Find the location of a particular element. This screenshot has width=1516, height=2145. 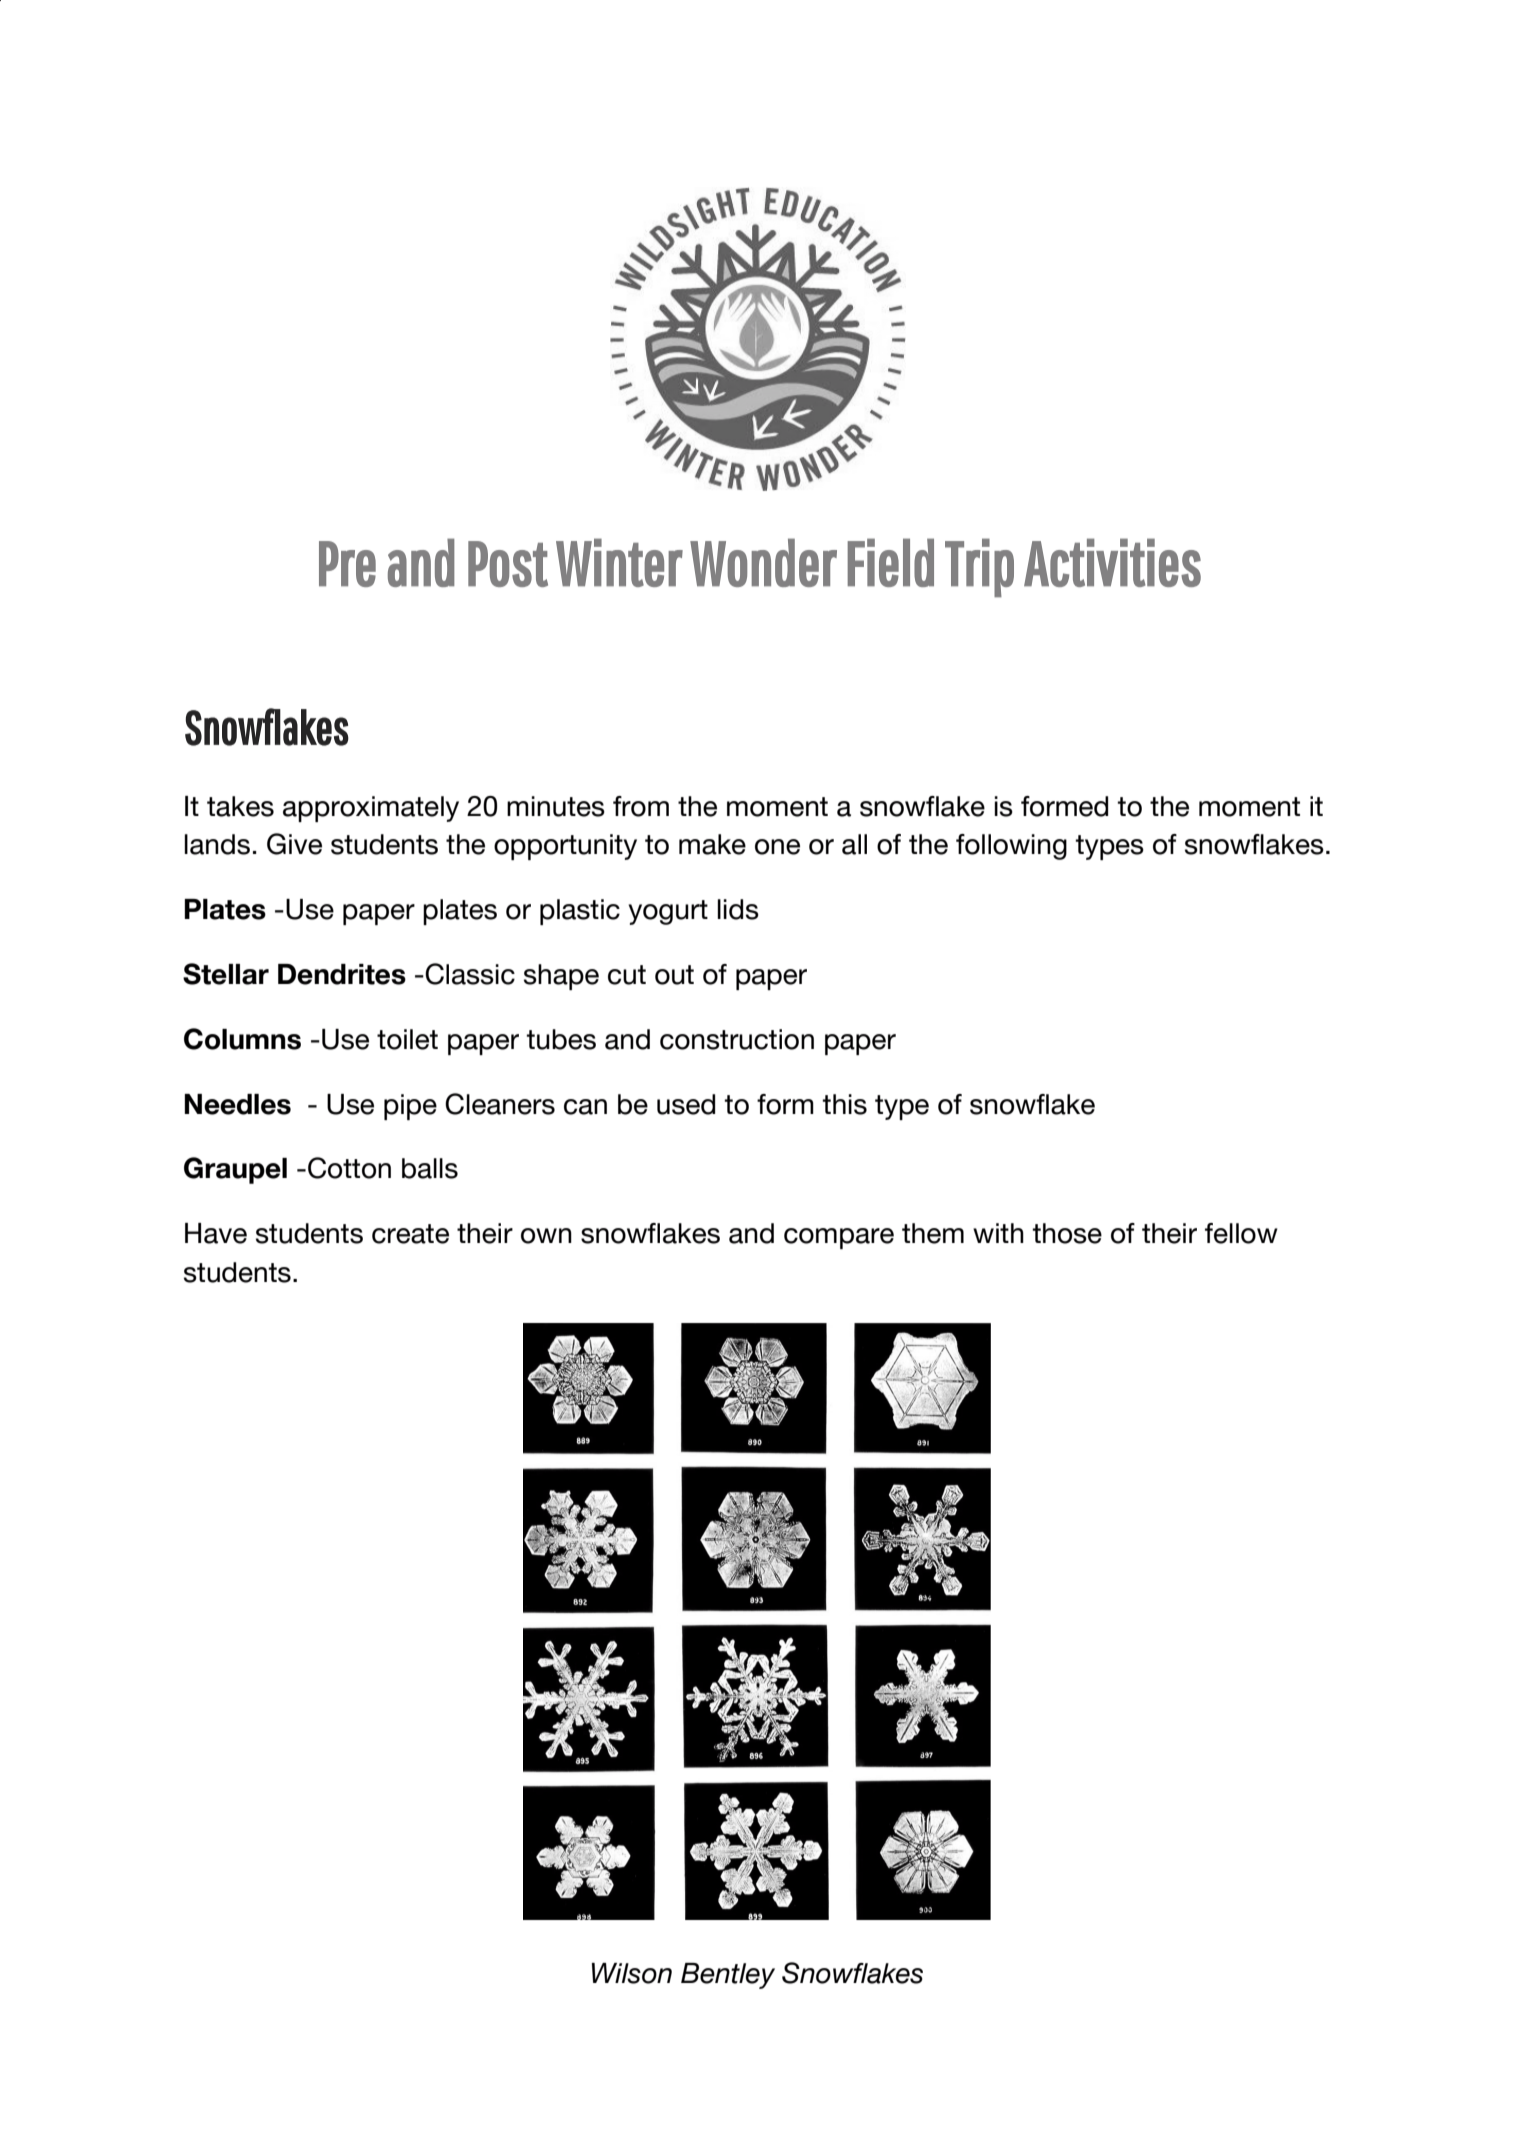

Wilson is located at coordinates (632, 1973).
